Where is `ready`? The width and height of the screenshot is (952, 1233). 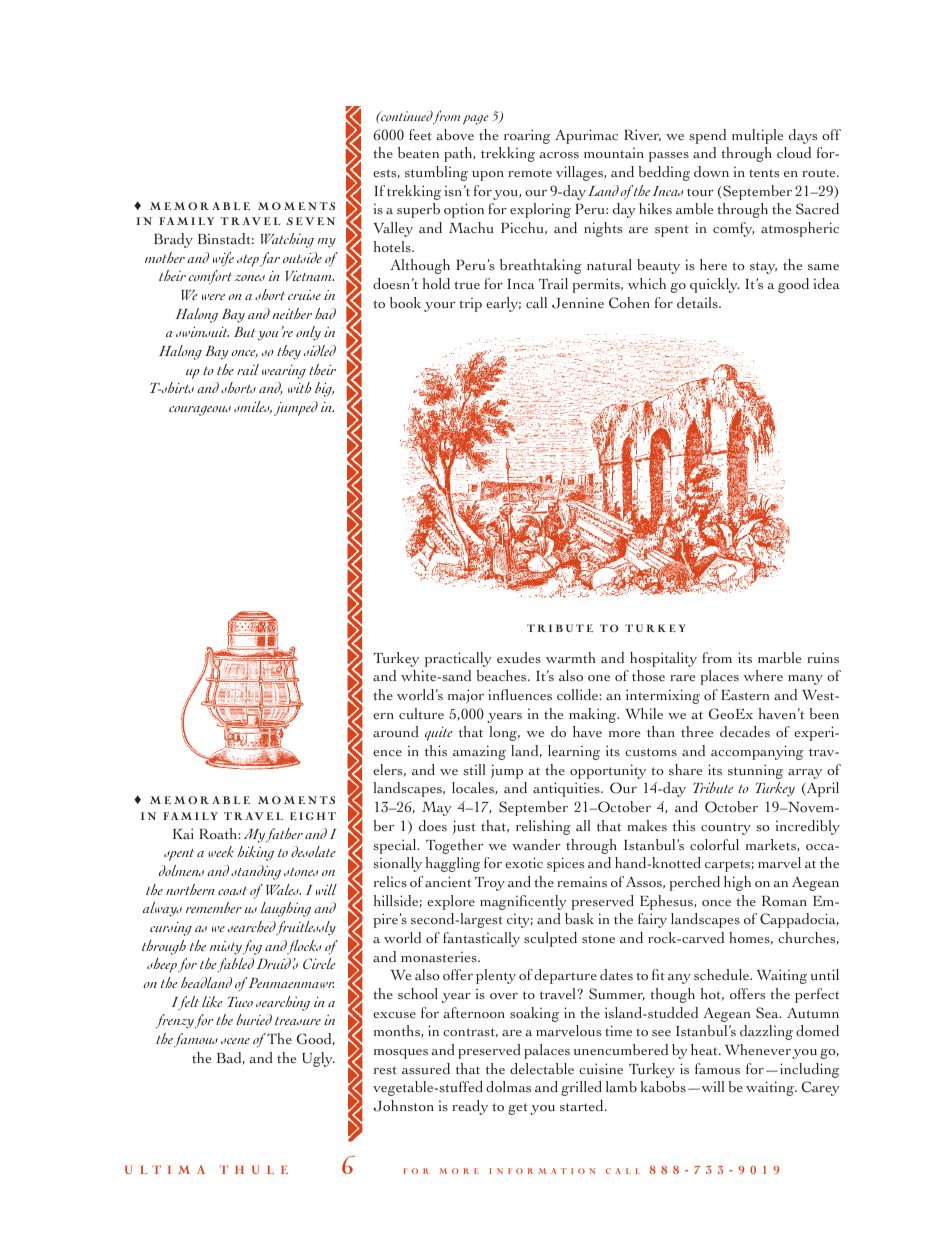 ready is located at coordinates (470, 1107).
